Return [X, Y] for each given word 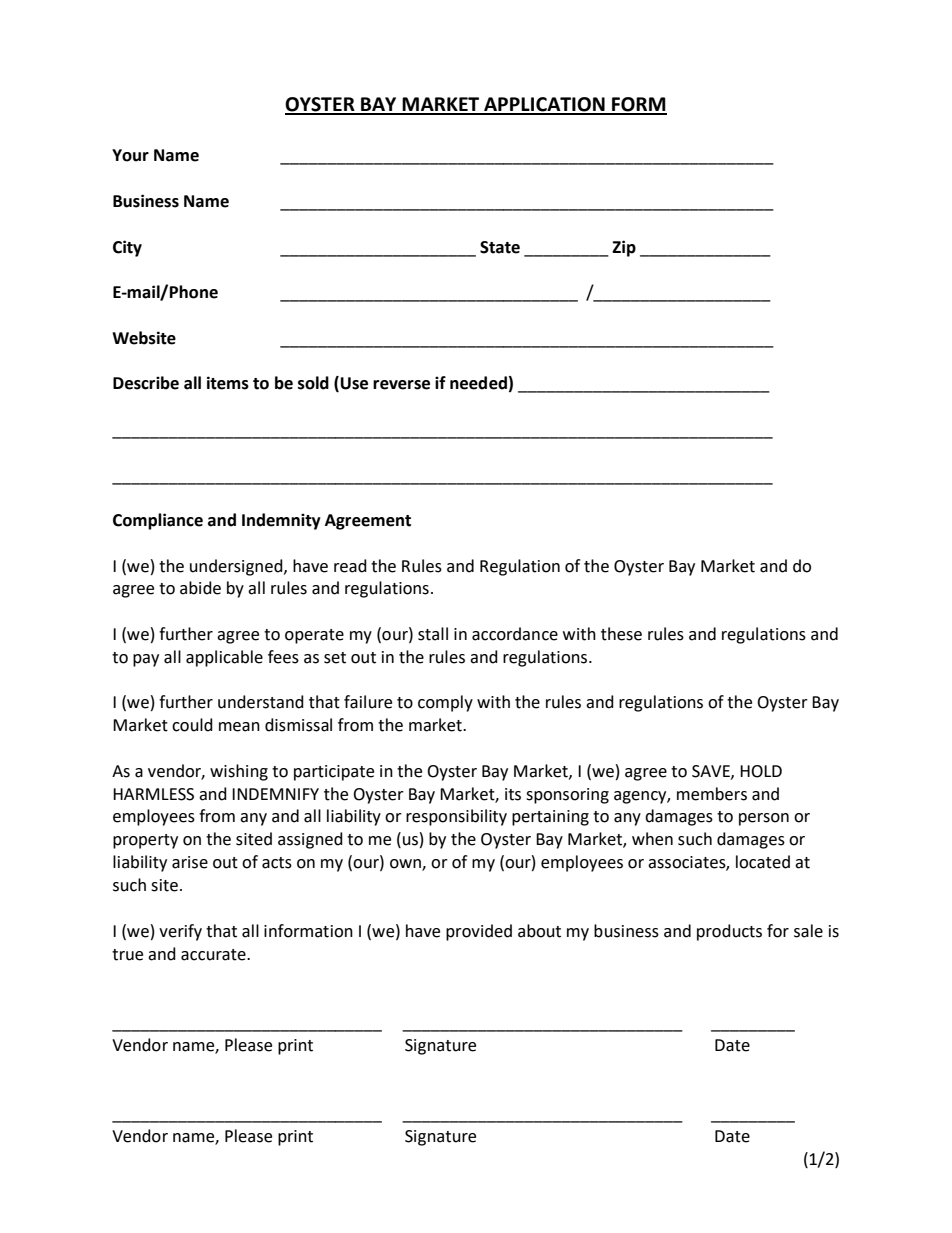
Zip [624, 248]
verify [180, 932]
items [228, 383]
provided [479, 932]
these [621, 634]
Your [130, 155]
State [500, 247]
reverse [401, 385]
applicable [224, 658]
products [729, 932]
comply [445, 703]
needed [478, 383]
